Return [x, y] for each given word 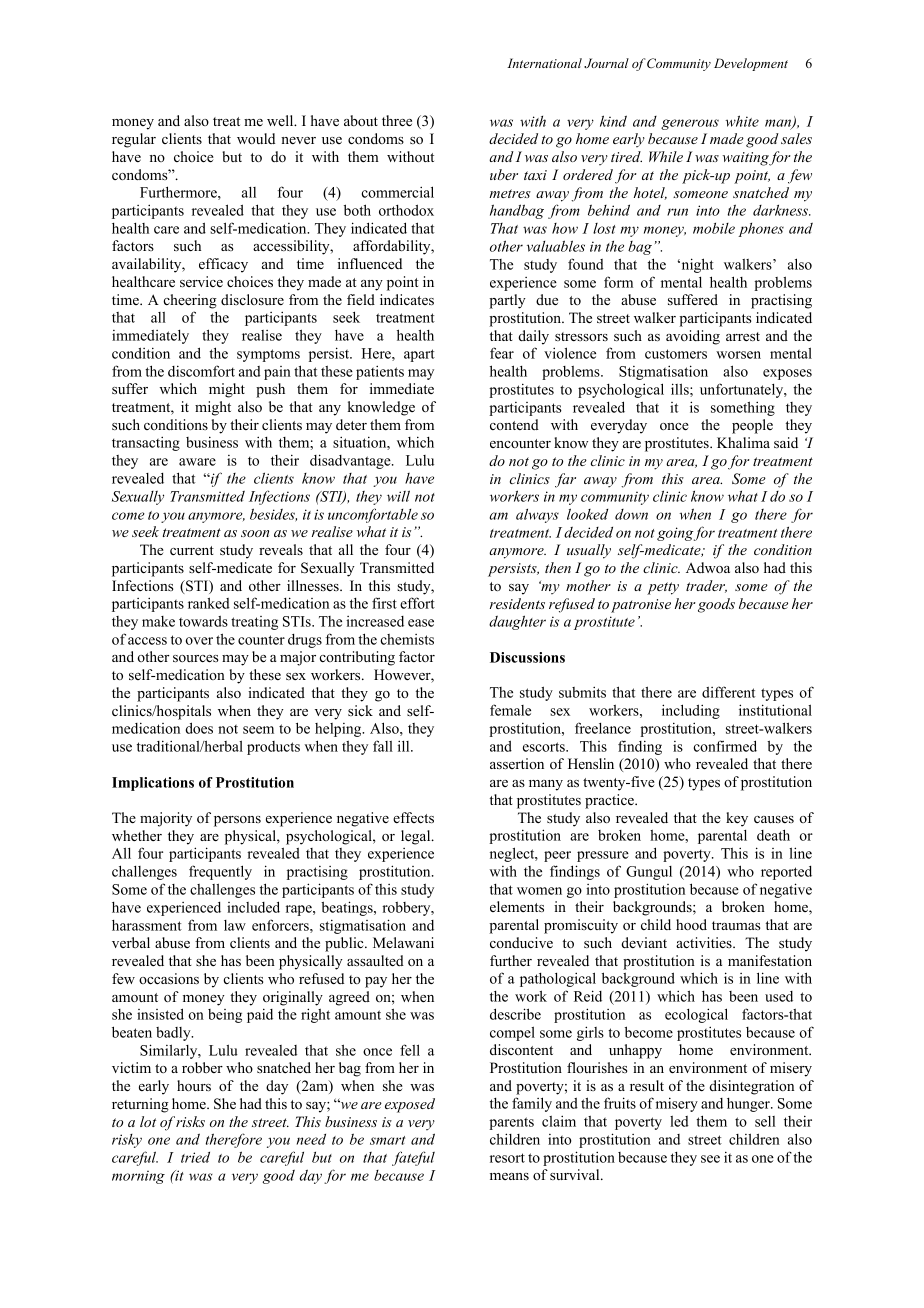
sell [765, 1121]
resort [507, 1158]
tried [195, 1157]
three [397, 120]
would [256, 138]
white [742, 121]
